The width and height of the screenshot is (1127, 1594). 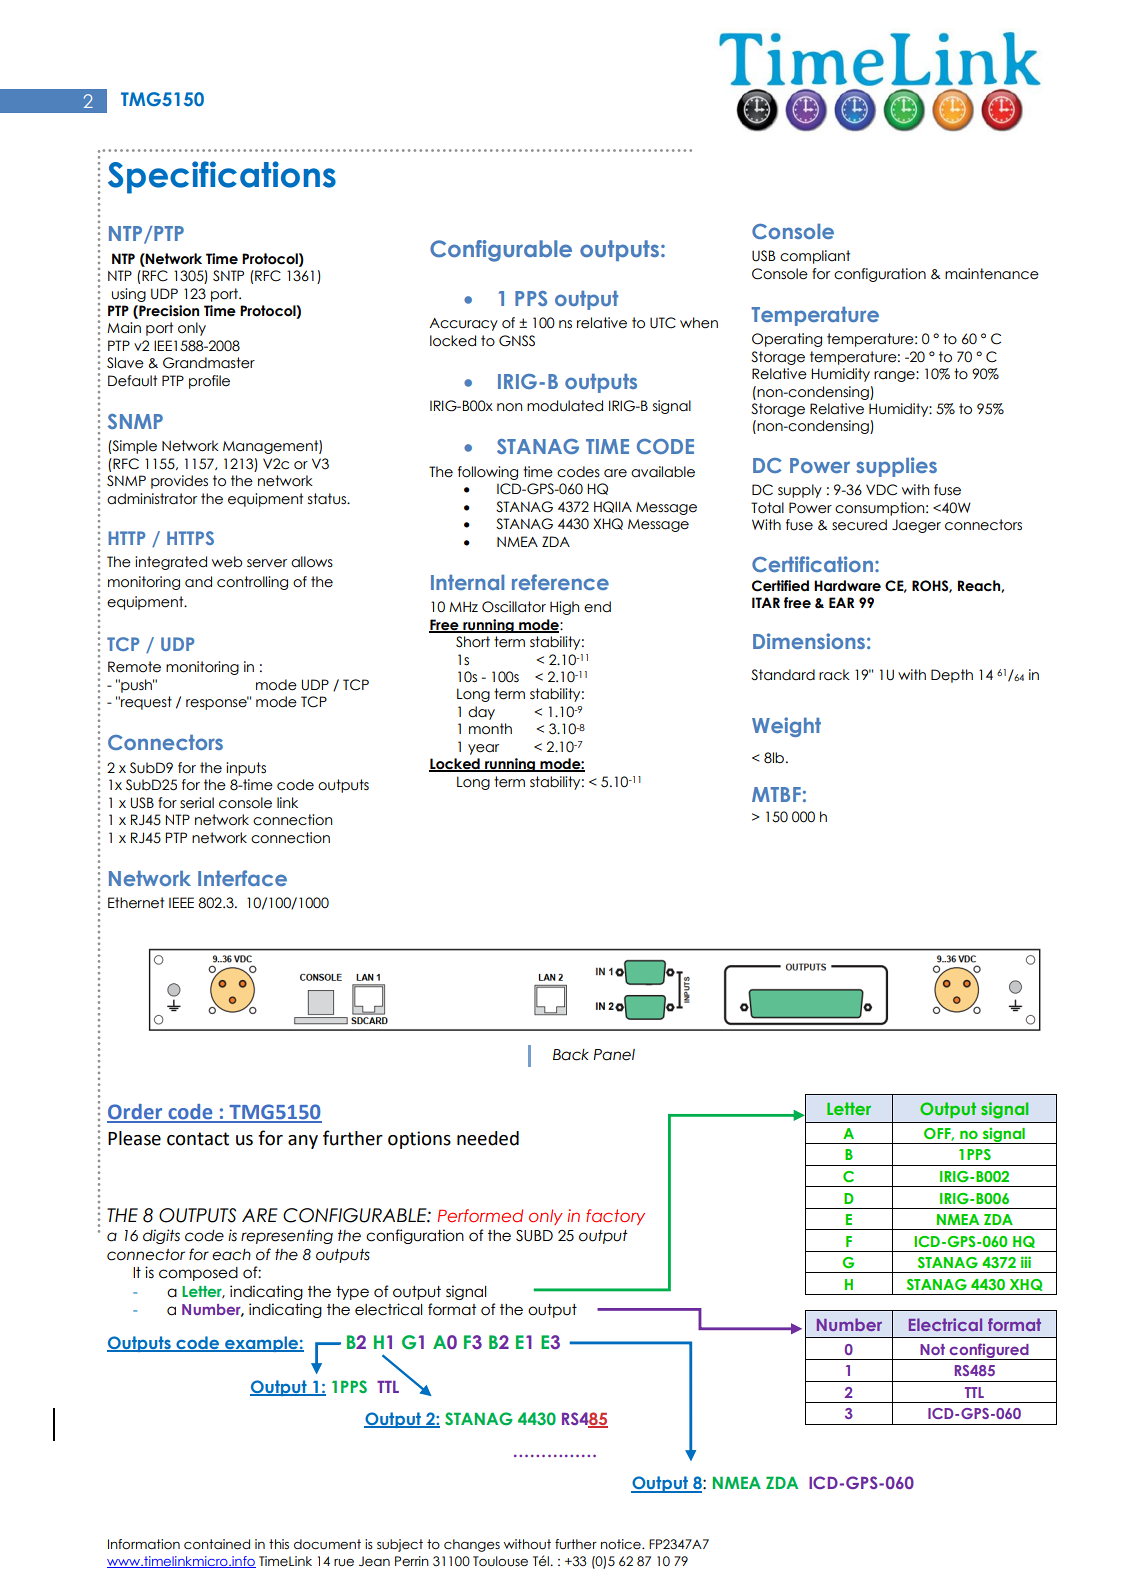 I want to click on representing, so click(x=287, y=1236).
